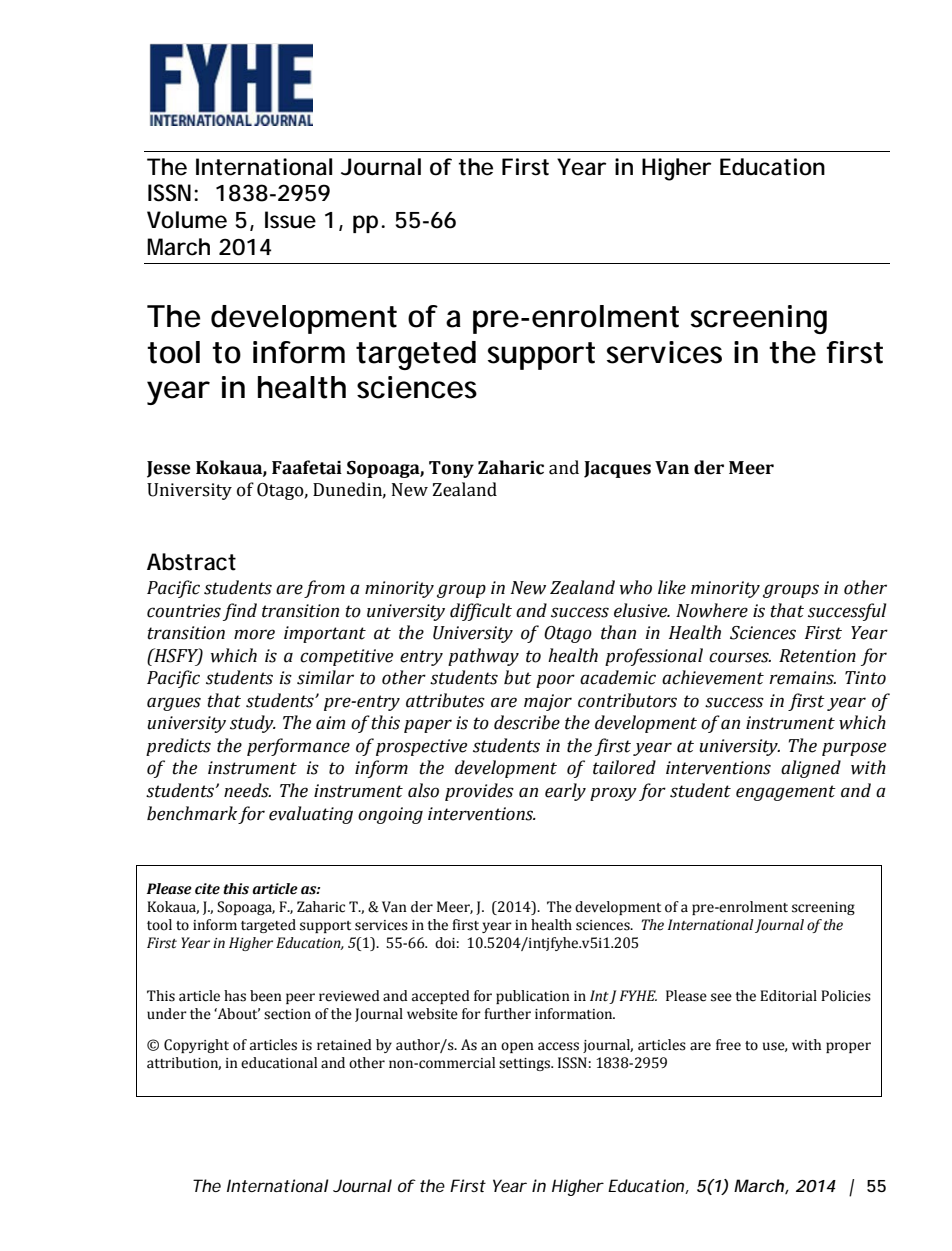 The image size is (952, 1251). I want to click on Jacques, so click(617, 469).
